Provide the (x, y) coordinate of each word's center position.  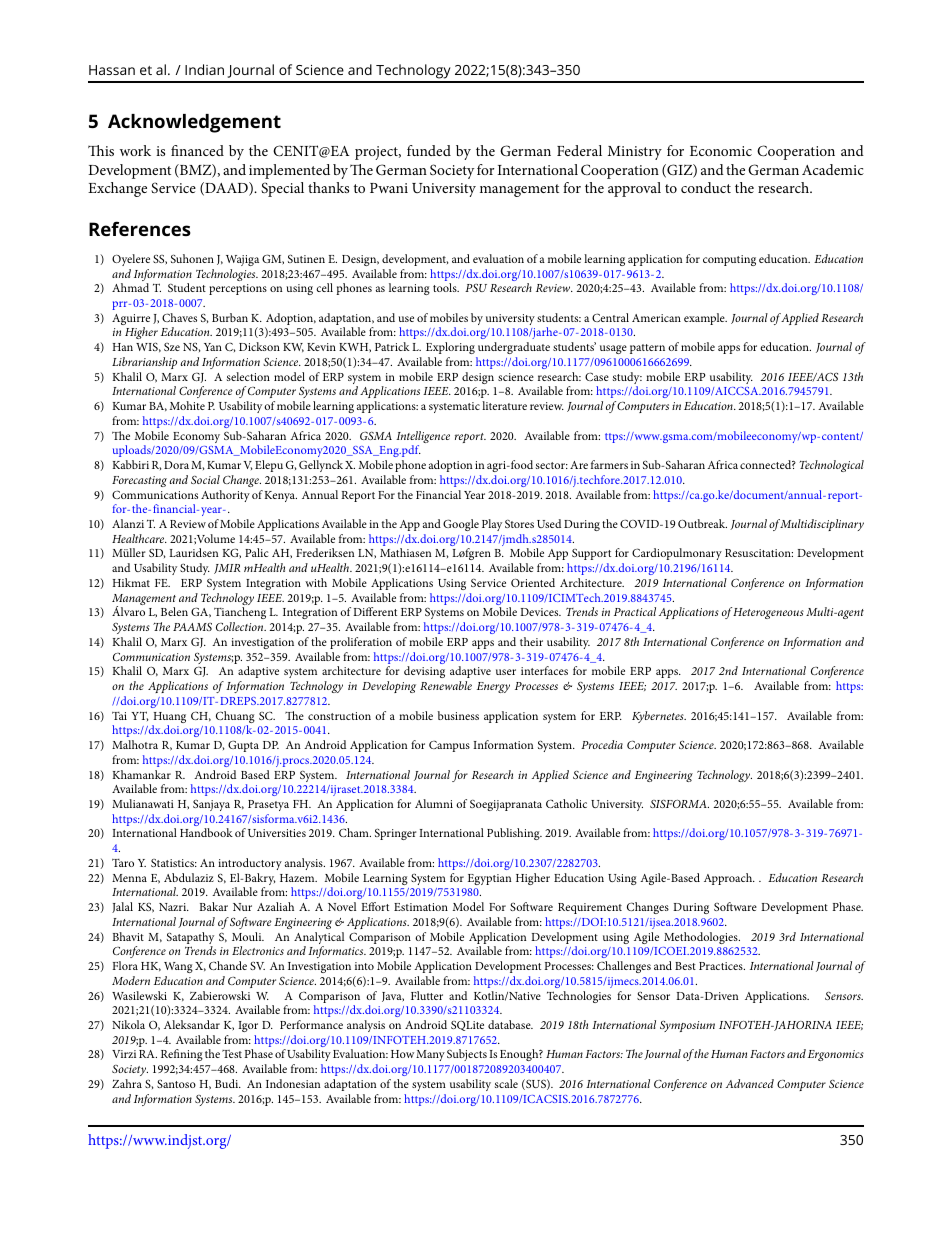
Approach (729, 879)
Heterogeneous (768, 613)
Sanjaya (211, 805)
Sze (172, 347)
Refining (182, 1055)
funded (429, 150)
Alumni (434, 803)
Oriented (533, 582)
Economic (721, 151)
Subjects (467, 1055)
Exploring (450, 348)
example (705, 319)
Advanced (750, 1083)
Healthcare (139, 538)
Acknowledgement (194, 123)
